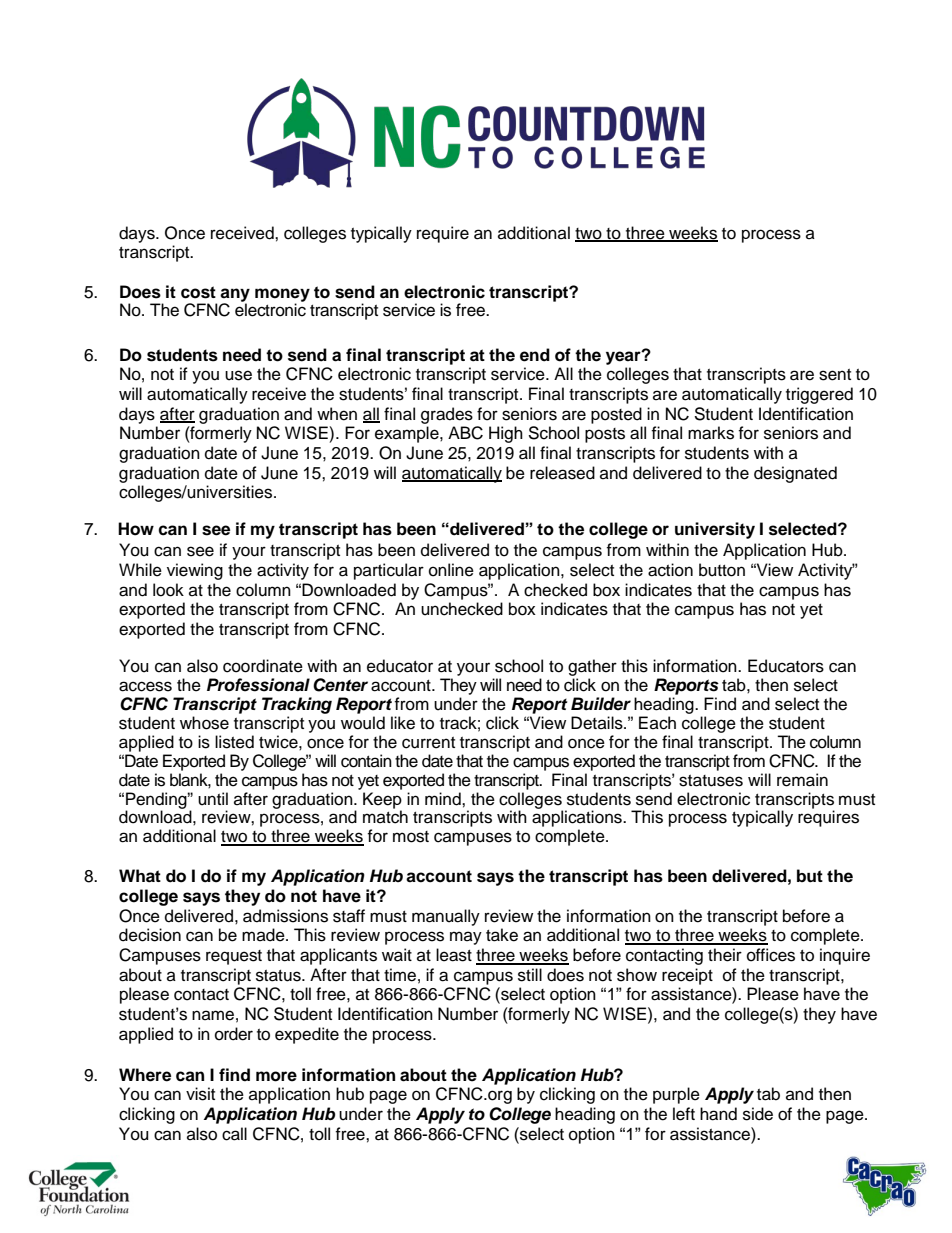  I want to click on released, so click(562, 473).
